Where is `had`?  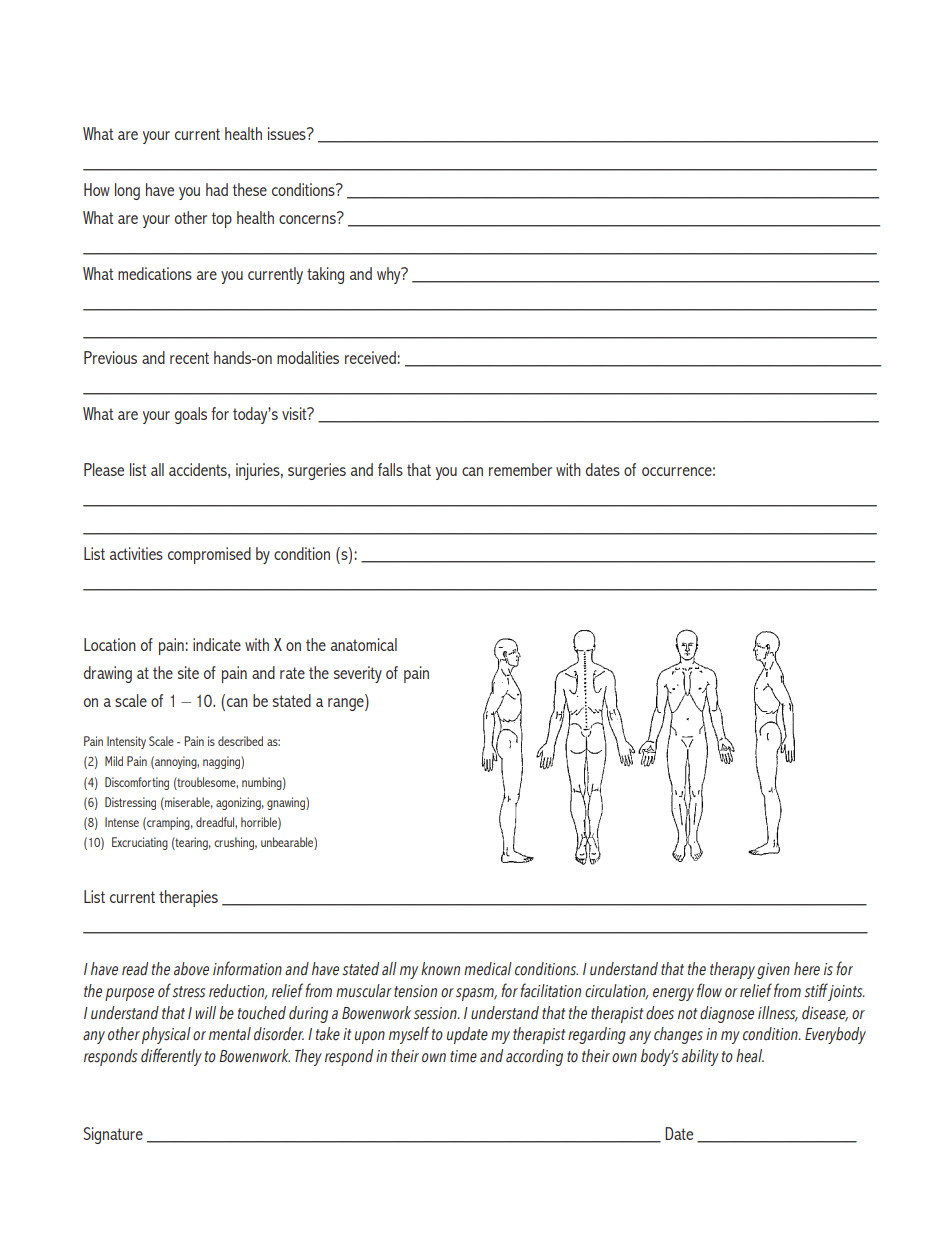 had is located at coordinates (217, 189).
